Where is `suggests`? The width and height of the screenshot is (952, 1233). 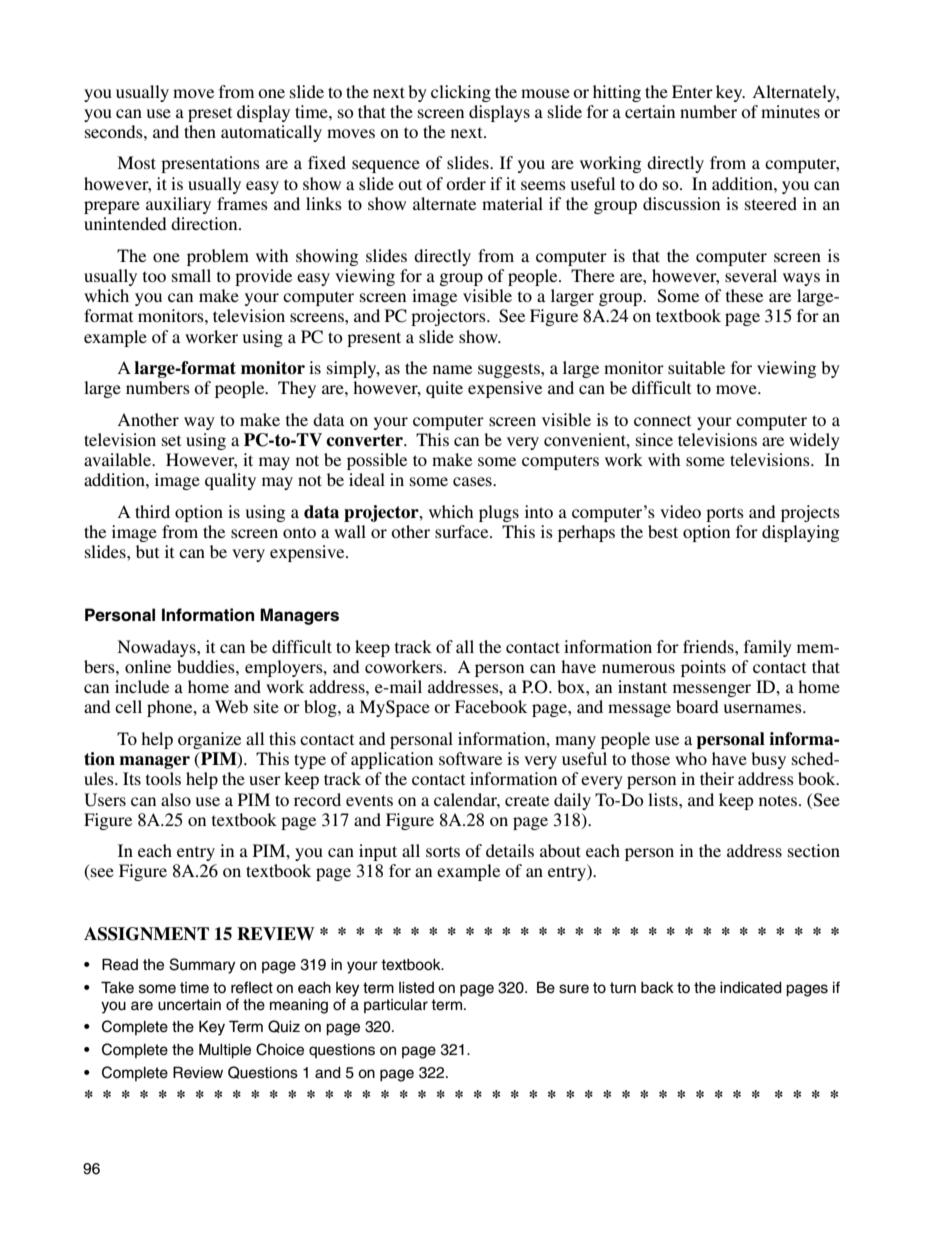
suggests is located at coordinates (510, 370).
